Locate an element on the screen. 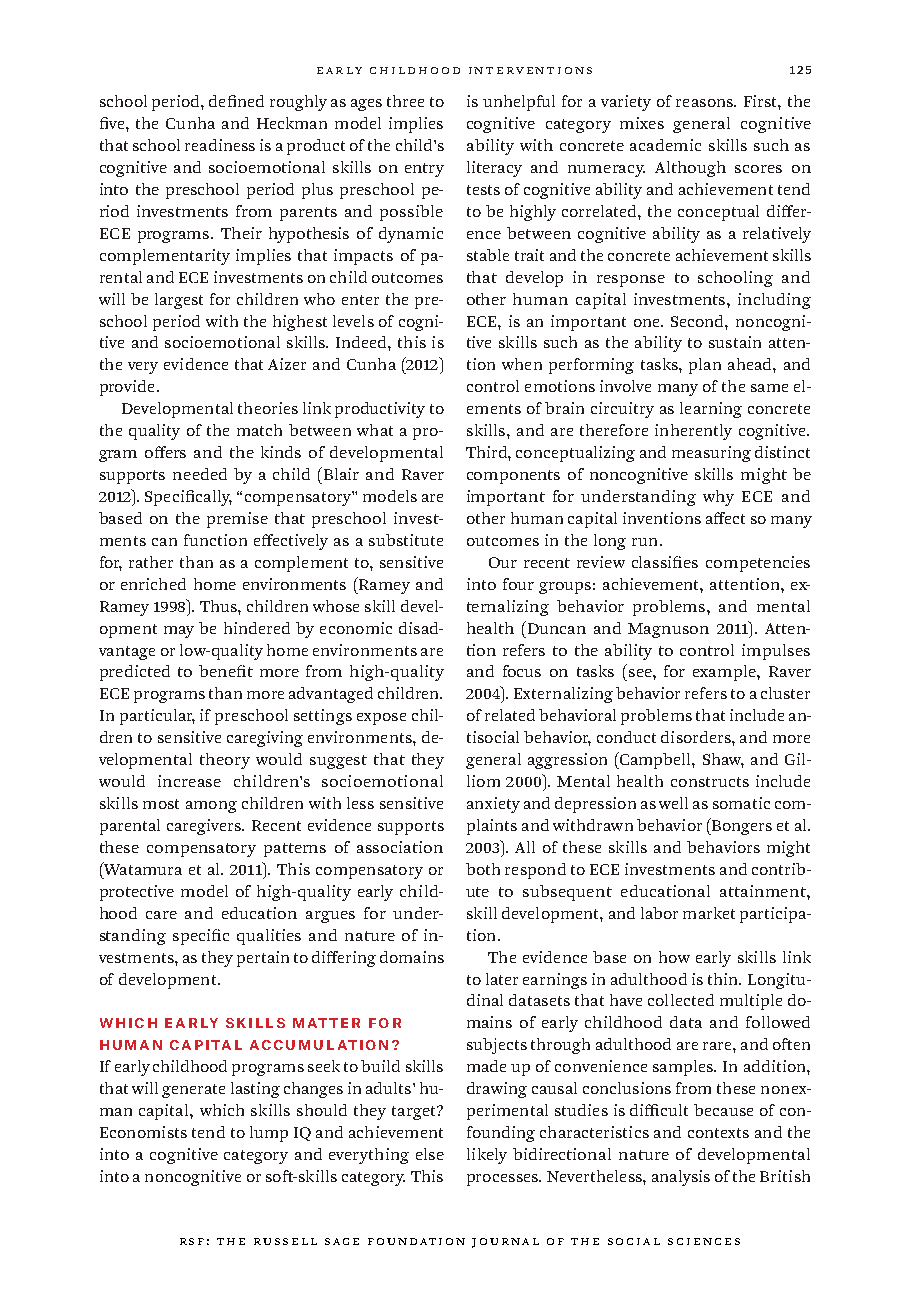 Image resolution: width=921 pixels, height=1316 pixels. entry is located at coordinates (424, 170).
